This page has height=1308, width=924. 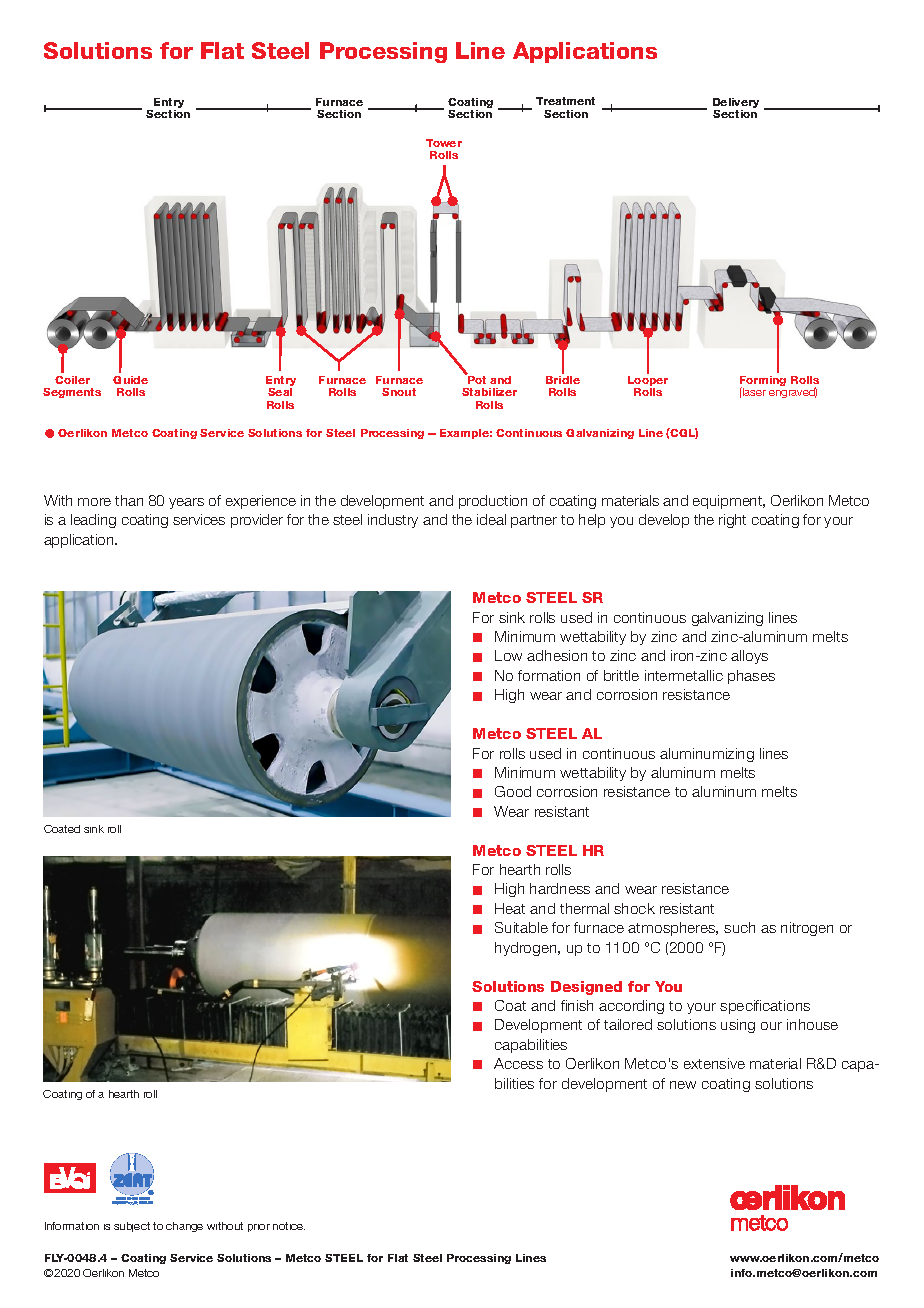 I want to click on alloys, so click(x=749, y=657).
